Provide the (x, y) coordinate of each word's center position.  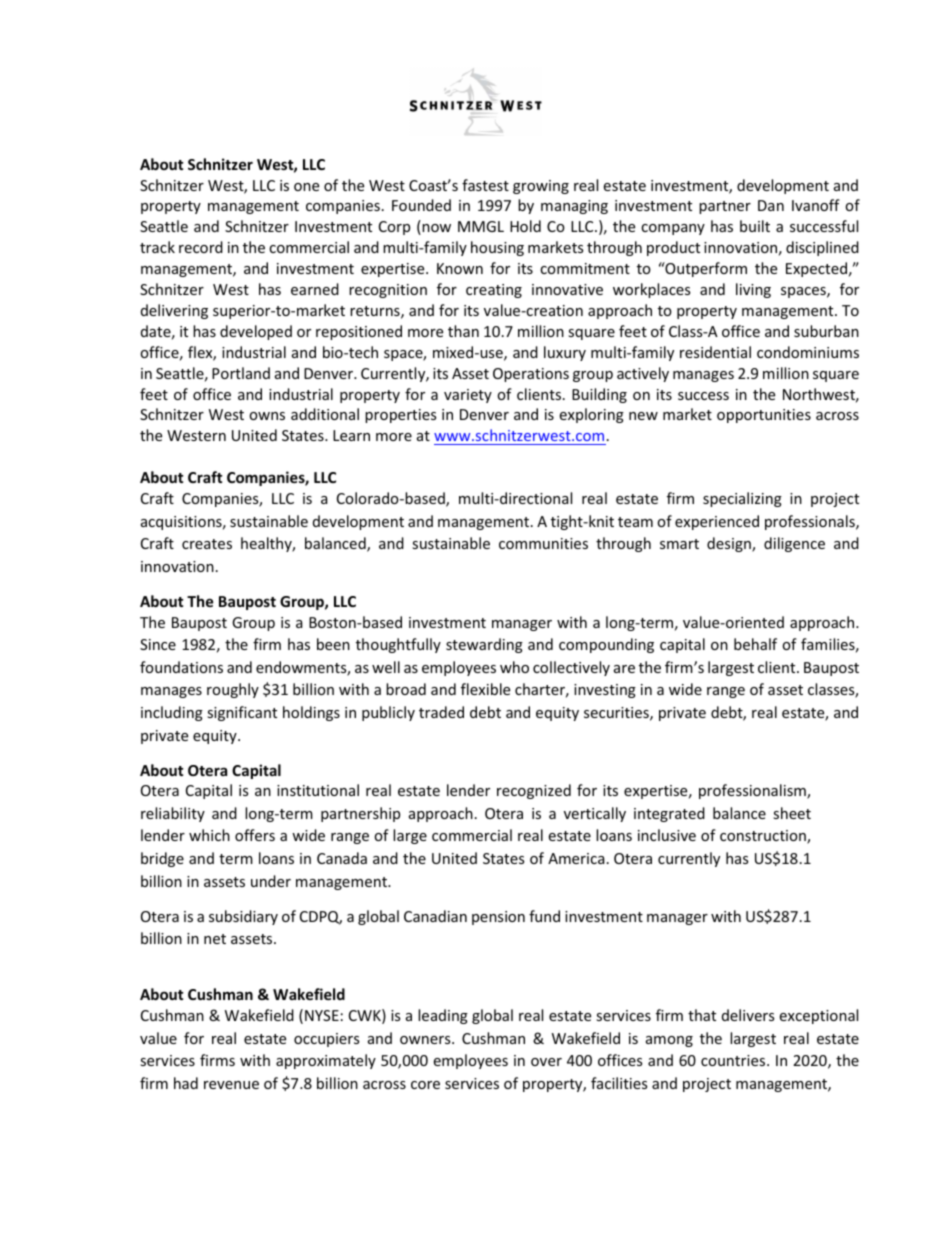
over (546, 1062)
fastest (485, 185)
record (201, 247)
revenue (231, 1085)
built (755, 226)
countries (734, 1060)
